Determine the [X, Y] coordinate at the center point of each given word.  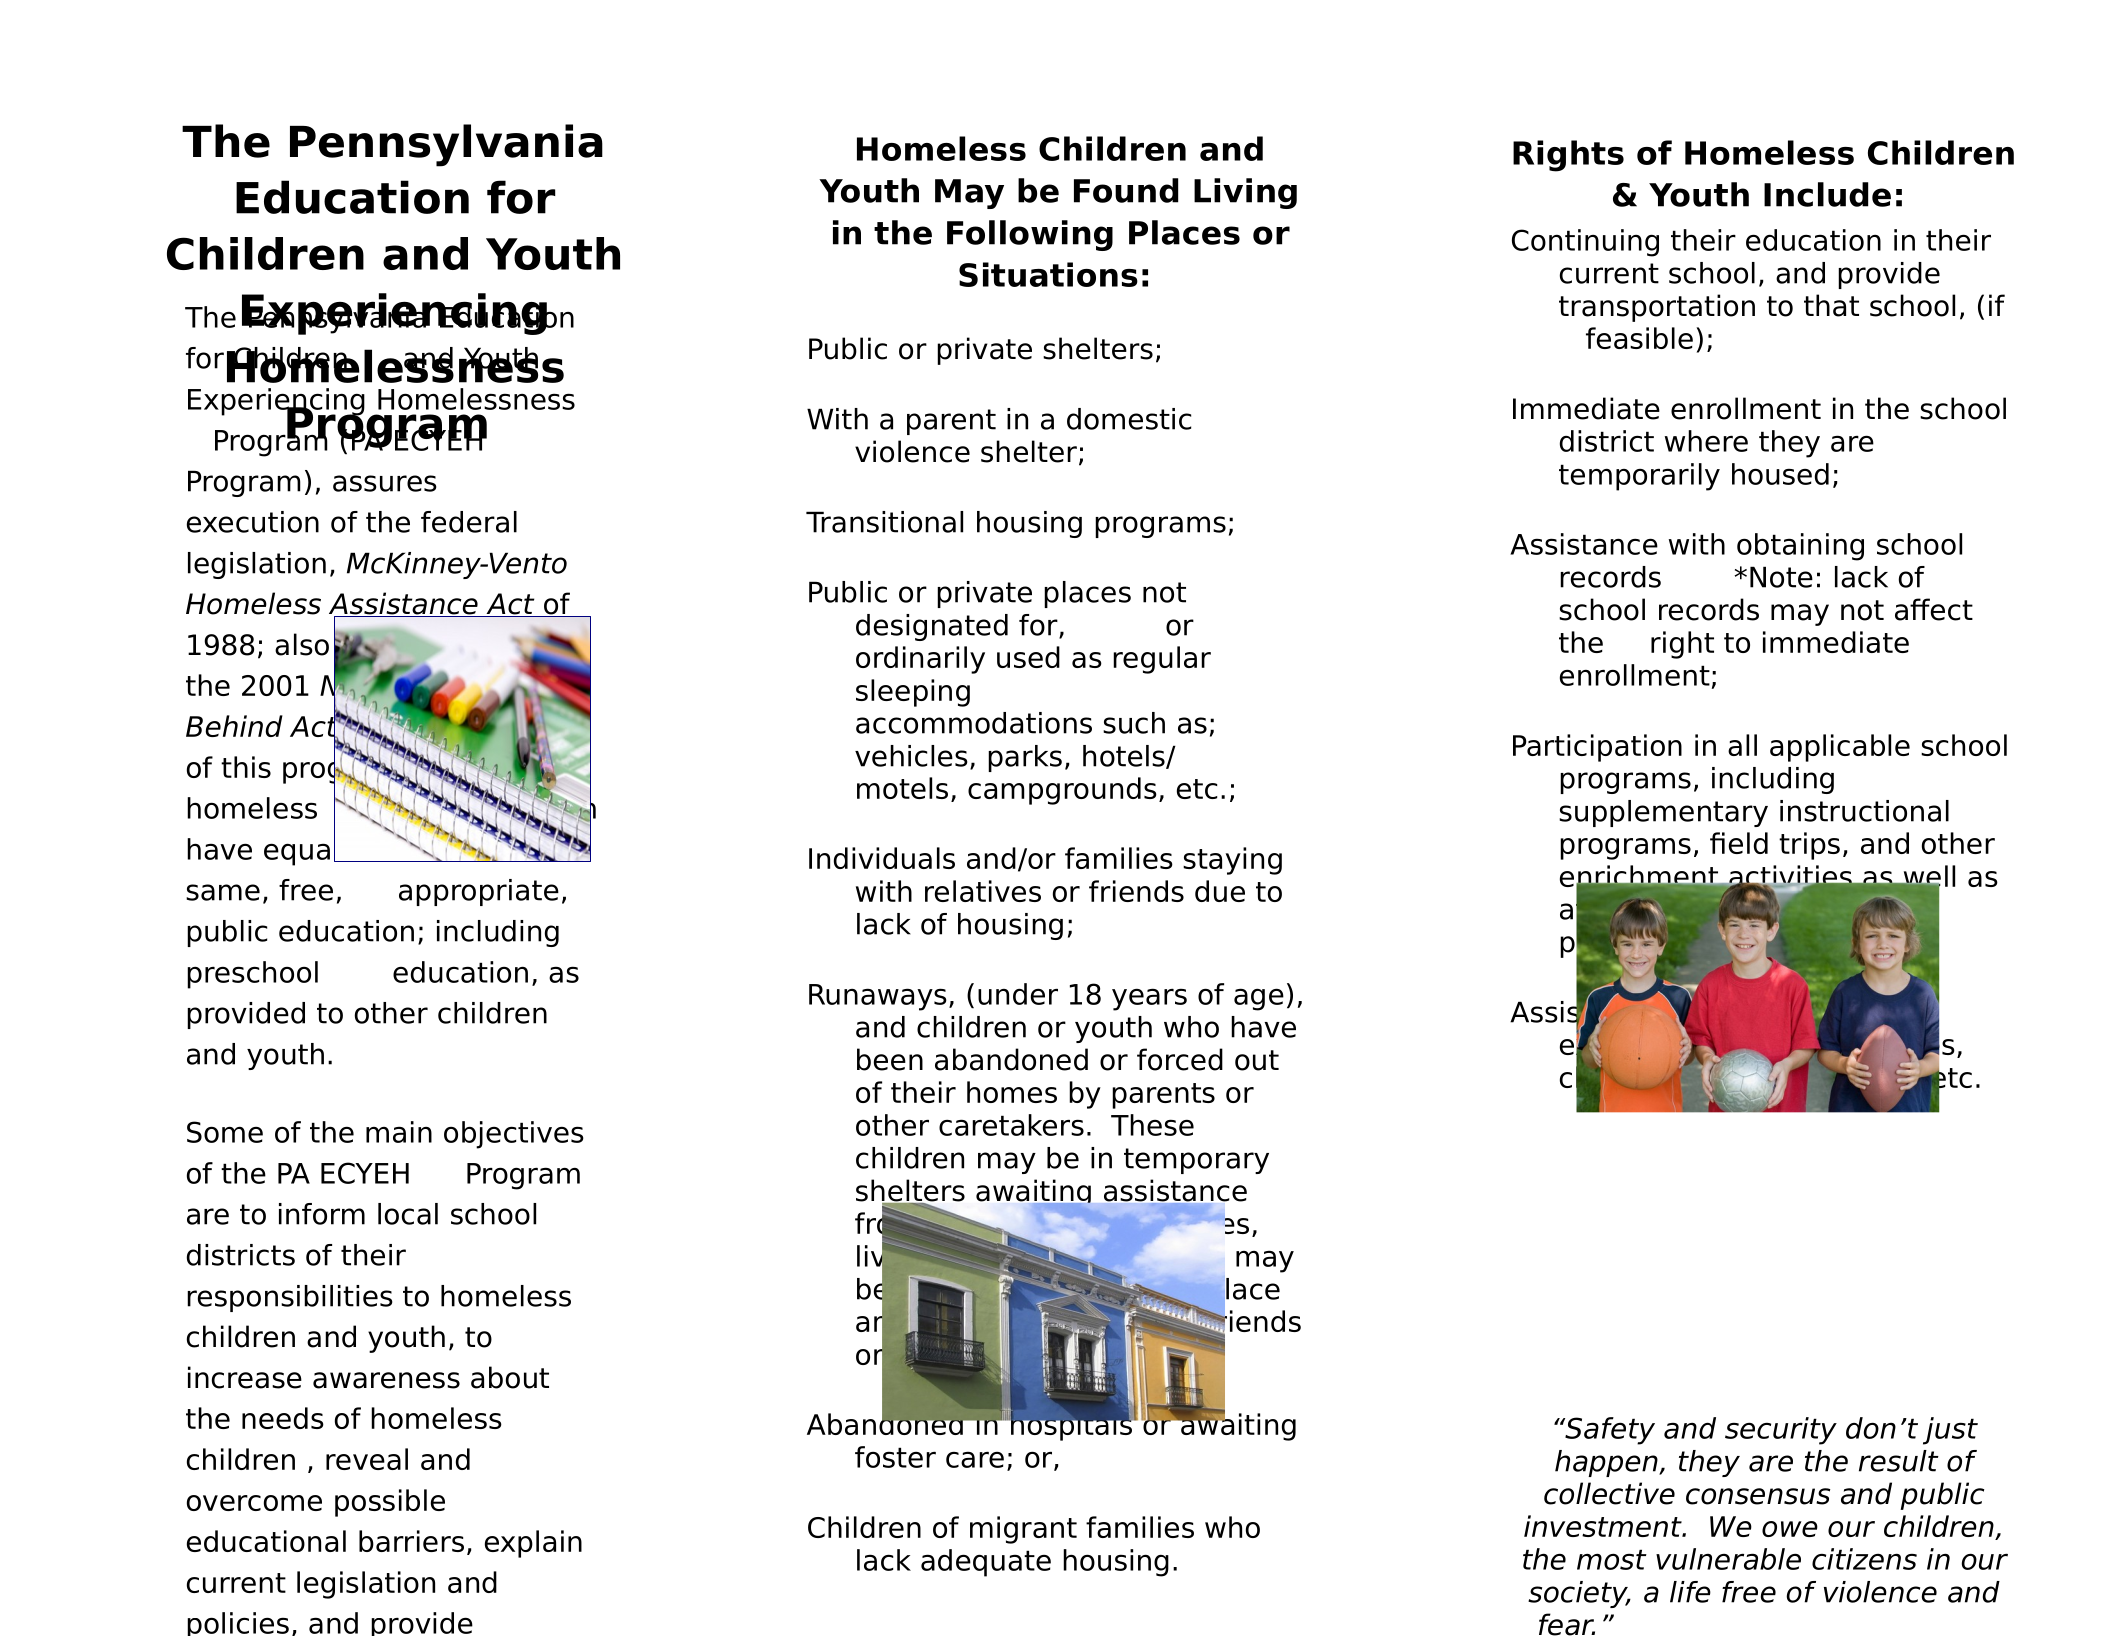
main [399, 1132]
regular [1162, 660]
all [1742, 745]
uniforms [1748, 1077]
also [302, 644]
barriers [411, 1541]
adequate [986, 1563]
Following [1030, 235]
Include [1827, 194]
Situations [1048, 274]
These [1152, 1125]
